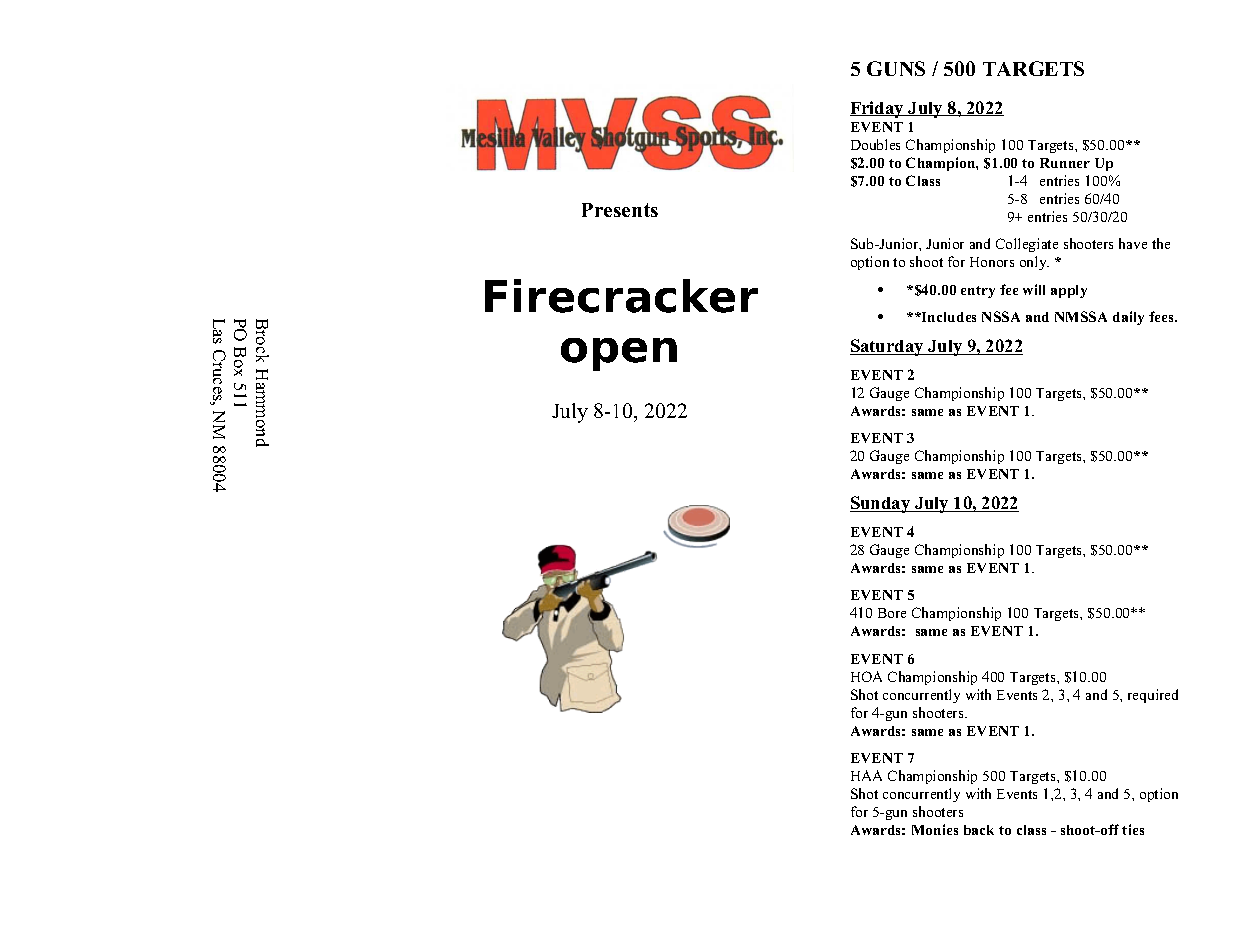 The width and height of the screenshot is (1233, 952). What do you see at coordinates (935, 829) in the screenshot?
I see `Monies` at bounding box center [935, 829].
